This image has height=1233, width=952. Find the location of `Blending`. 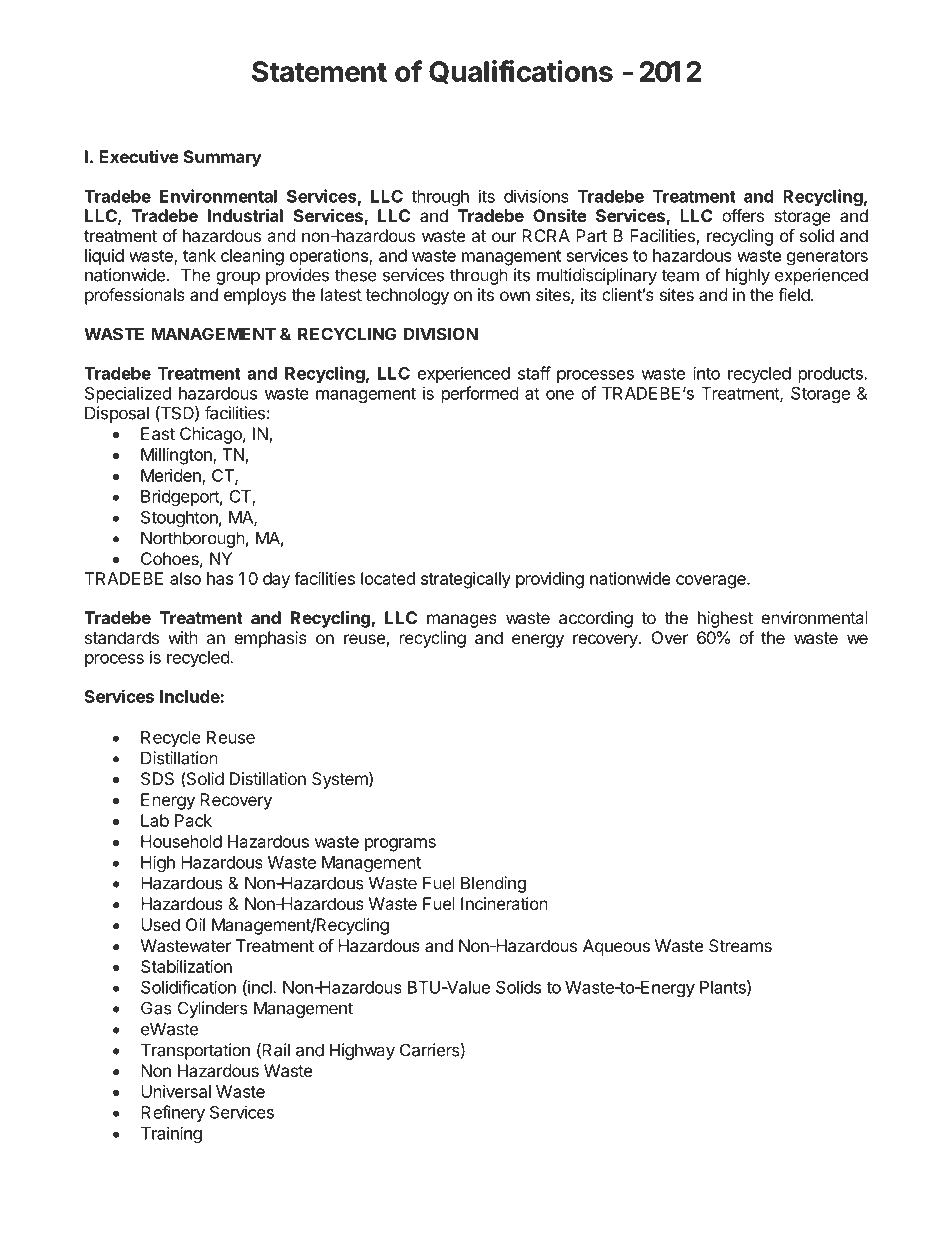

Blending is located at coordinates (493, 884).
